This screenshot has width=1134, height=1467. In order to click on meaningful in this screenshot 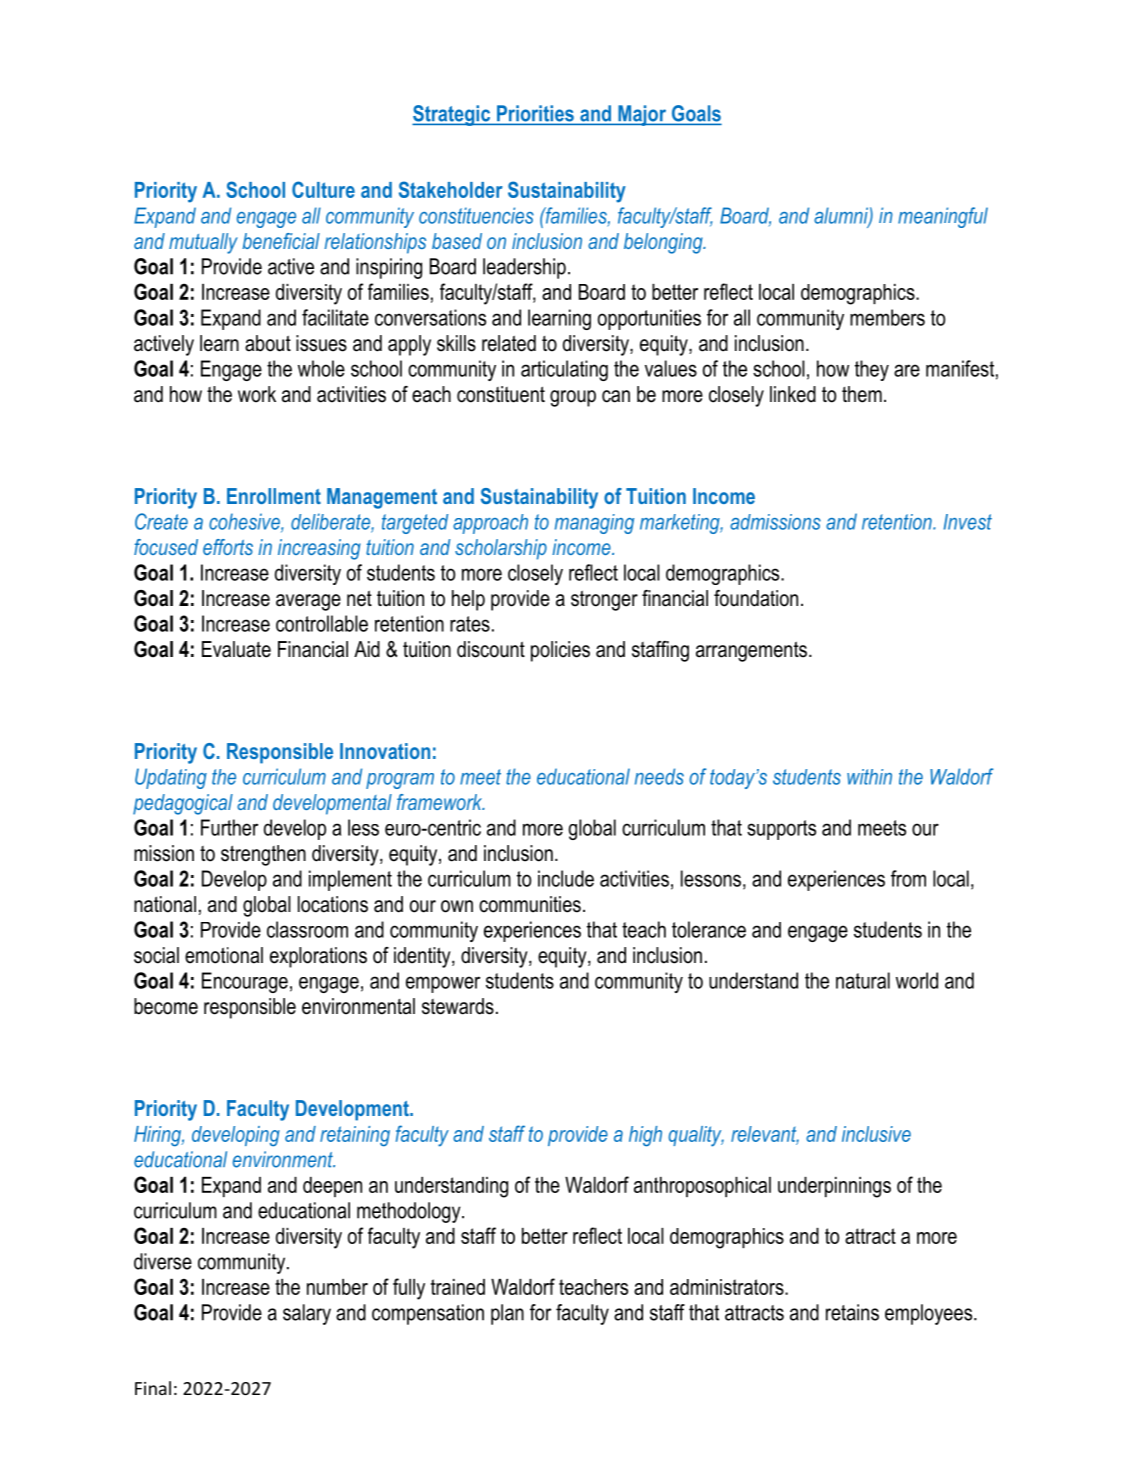, I will do `click(943, 217)`.
